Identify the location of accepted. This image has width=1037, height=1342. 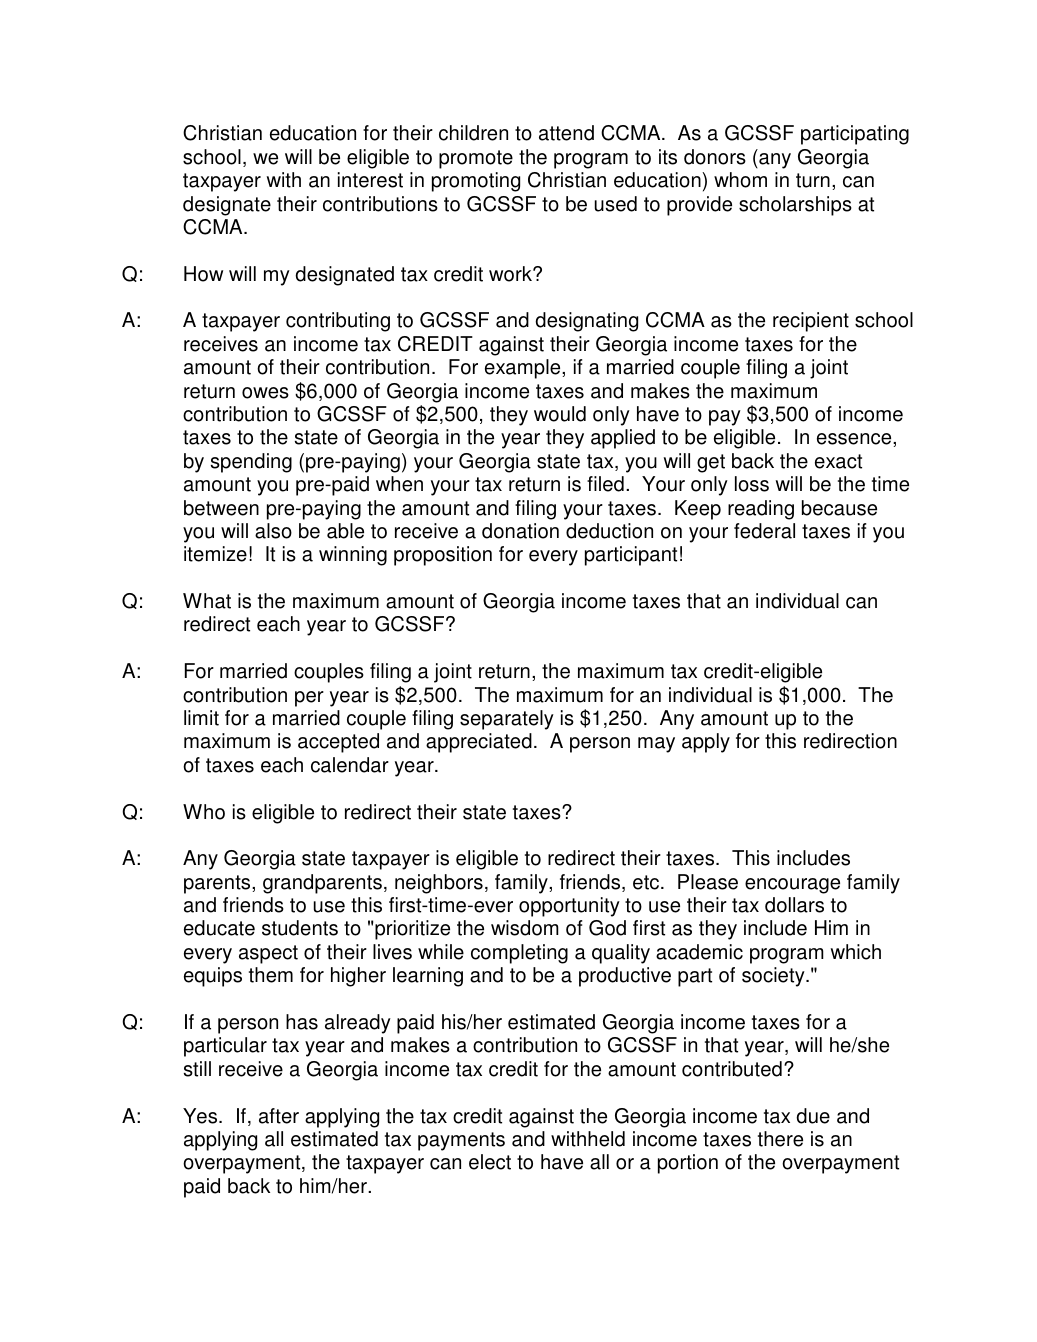
(338, 743).
